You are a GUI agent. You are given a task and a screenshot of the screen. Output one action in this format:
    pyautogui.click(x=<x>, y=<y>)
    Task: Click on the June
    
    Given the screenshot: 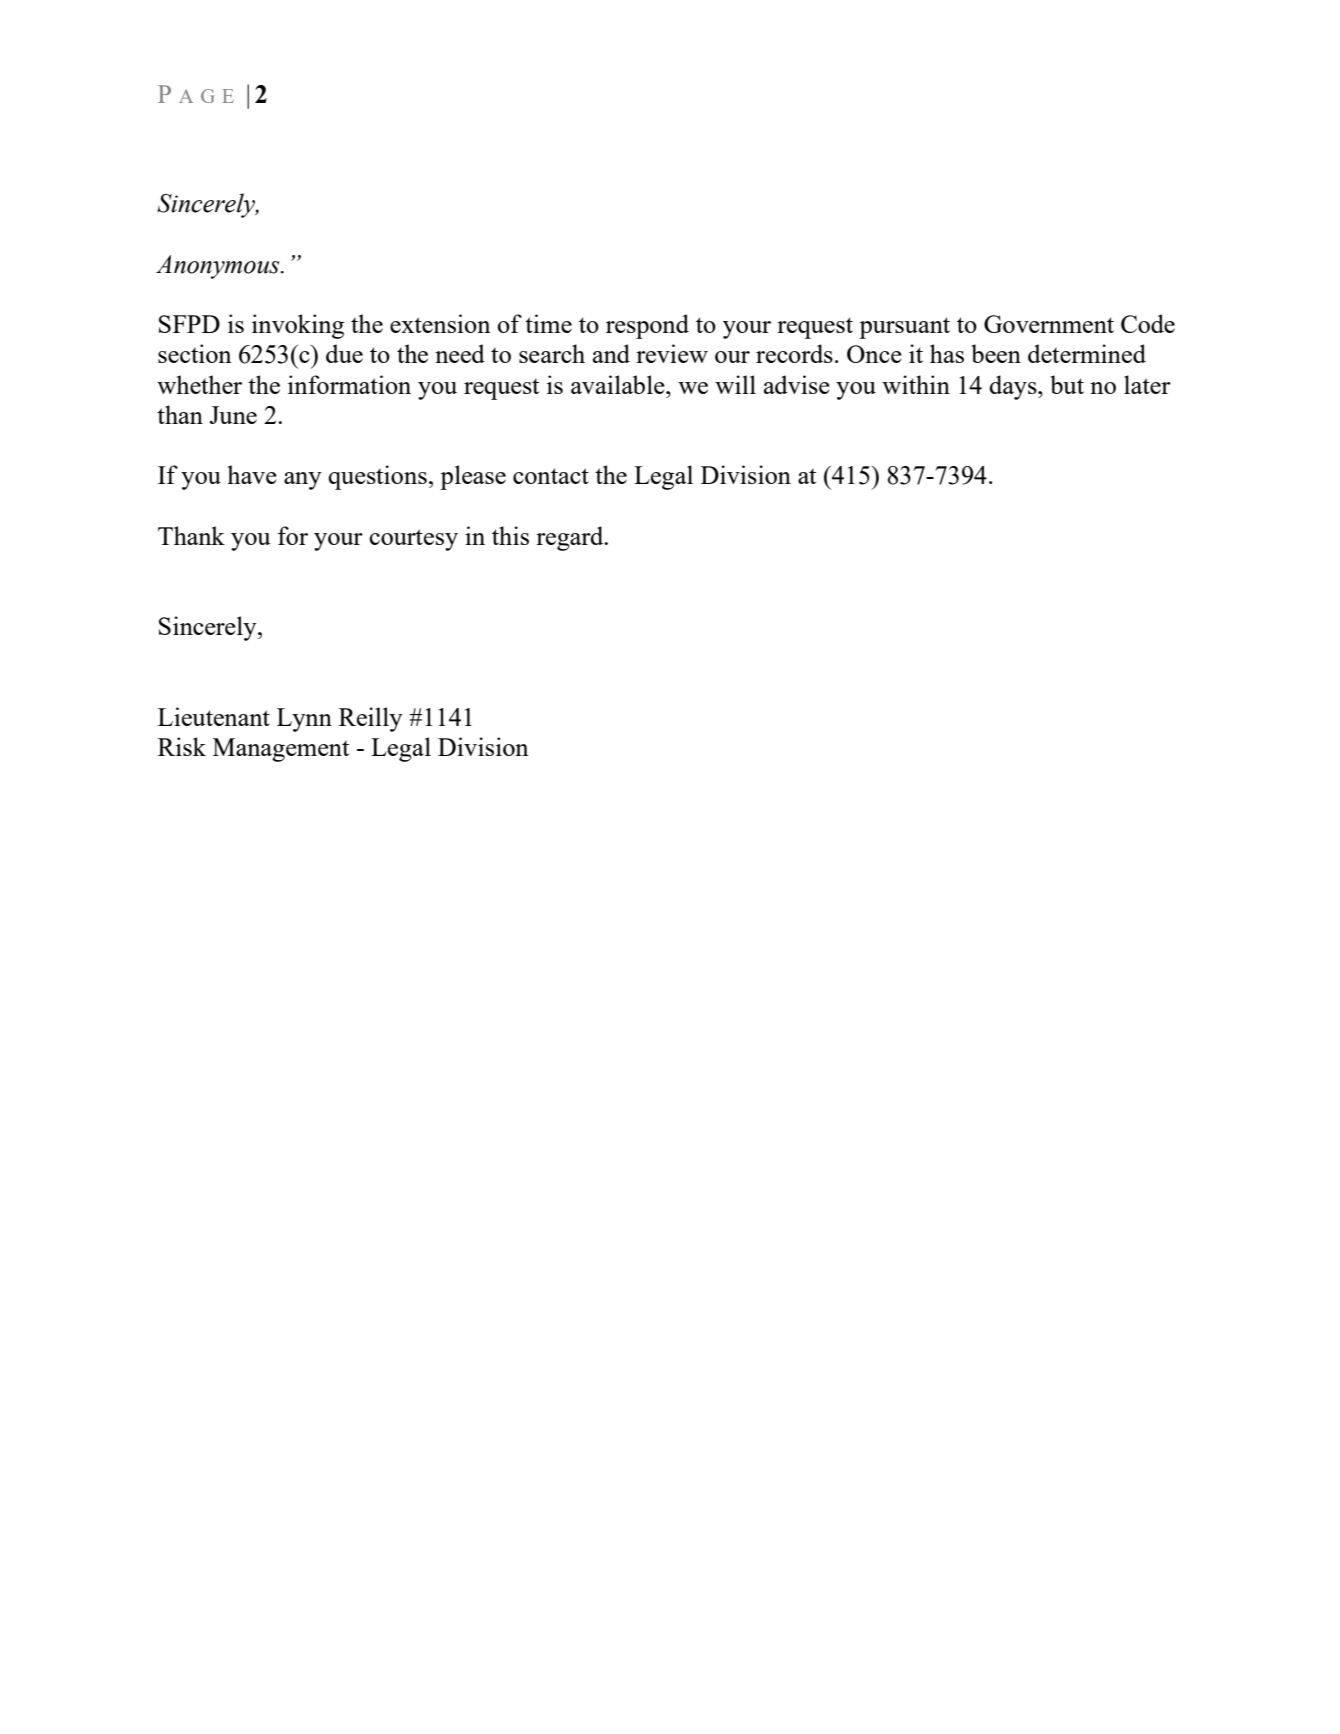 What is the action you would take?
    pyautogui.click(x=233, y=415)
